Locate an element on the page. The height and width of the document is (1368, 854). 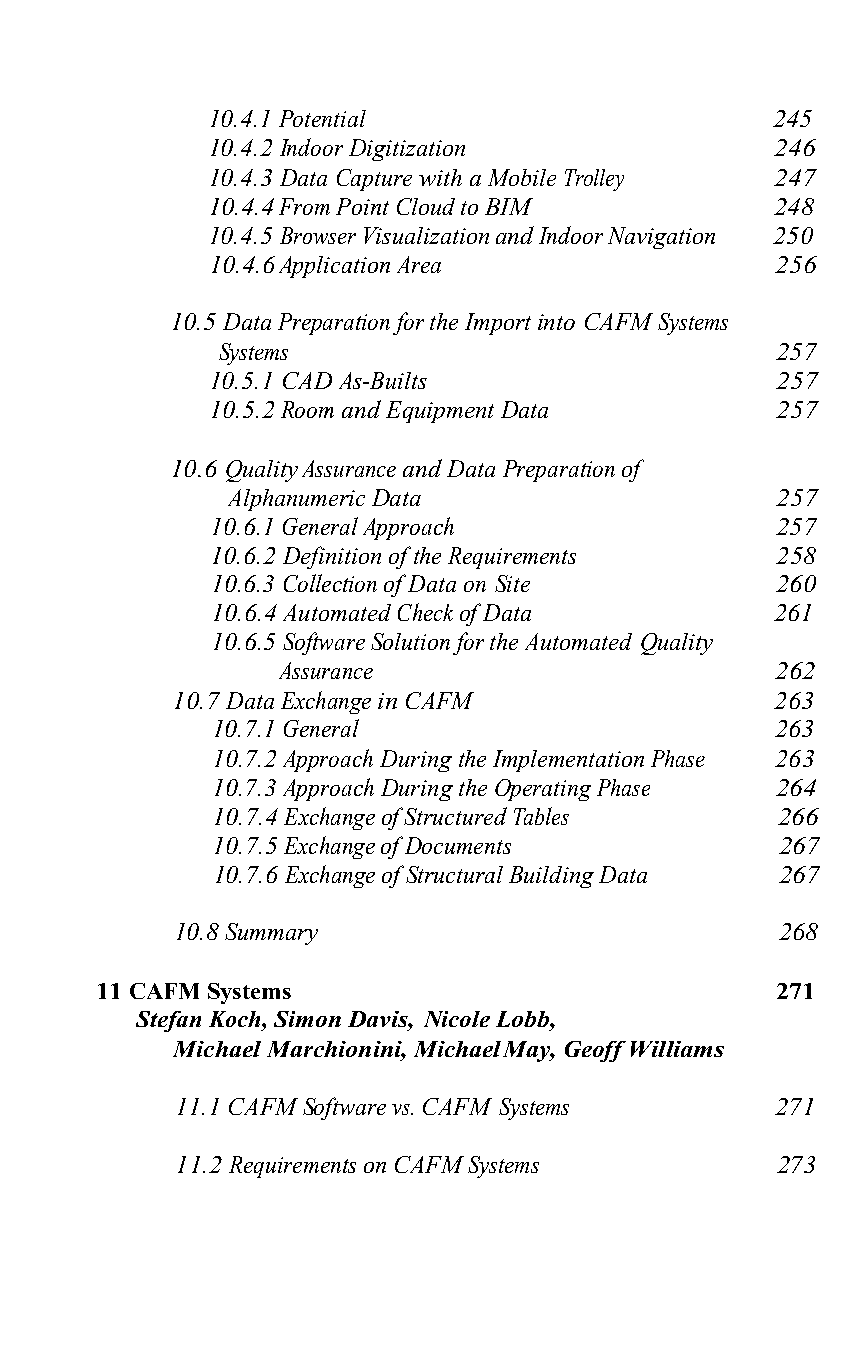
Digitization is located at coordinates (407, 150).
